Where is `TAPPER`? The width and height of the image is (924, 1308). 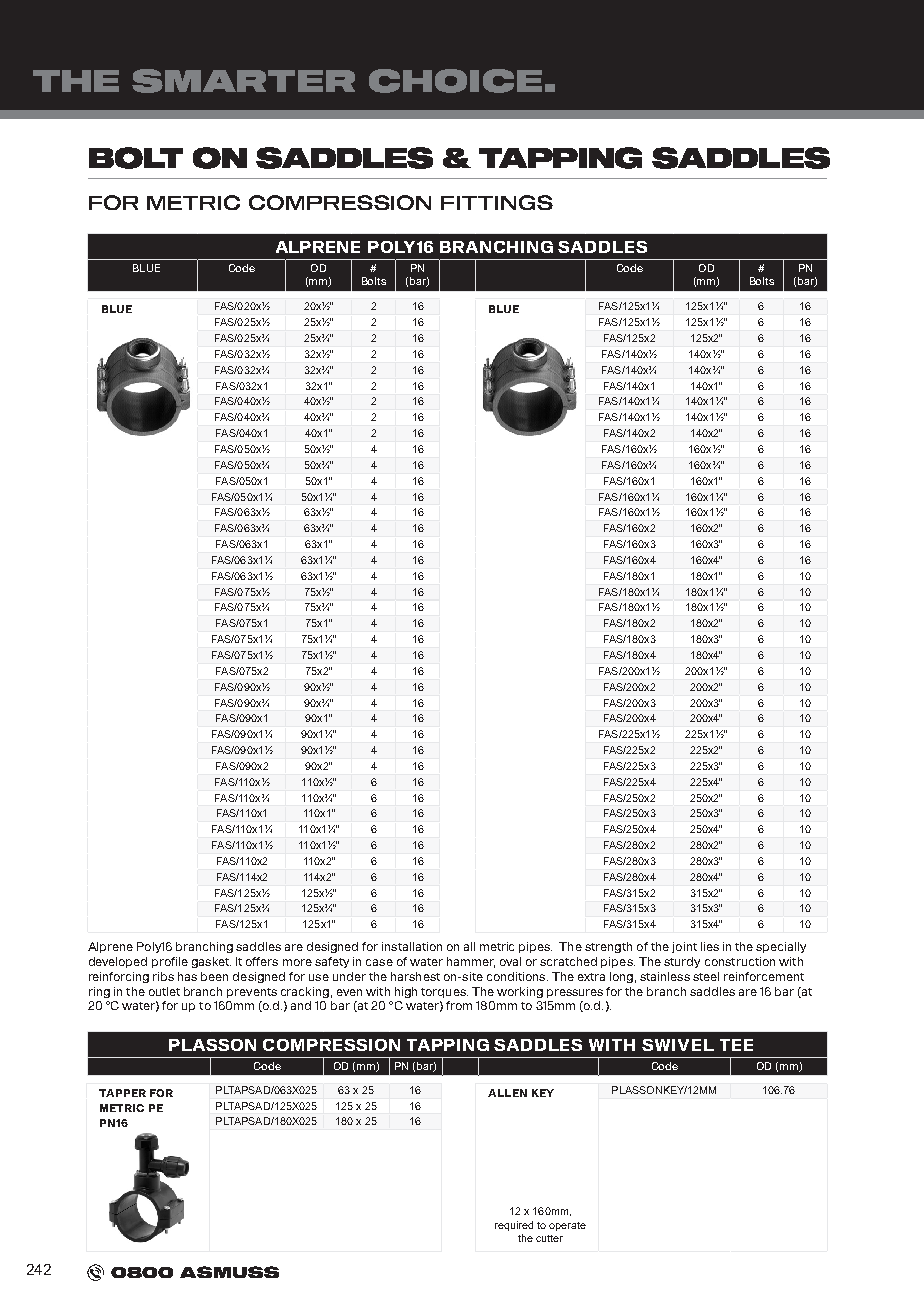 TAPPER is located at coordinates (122, 1093).
